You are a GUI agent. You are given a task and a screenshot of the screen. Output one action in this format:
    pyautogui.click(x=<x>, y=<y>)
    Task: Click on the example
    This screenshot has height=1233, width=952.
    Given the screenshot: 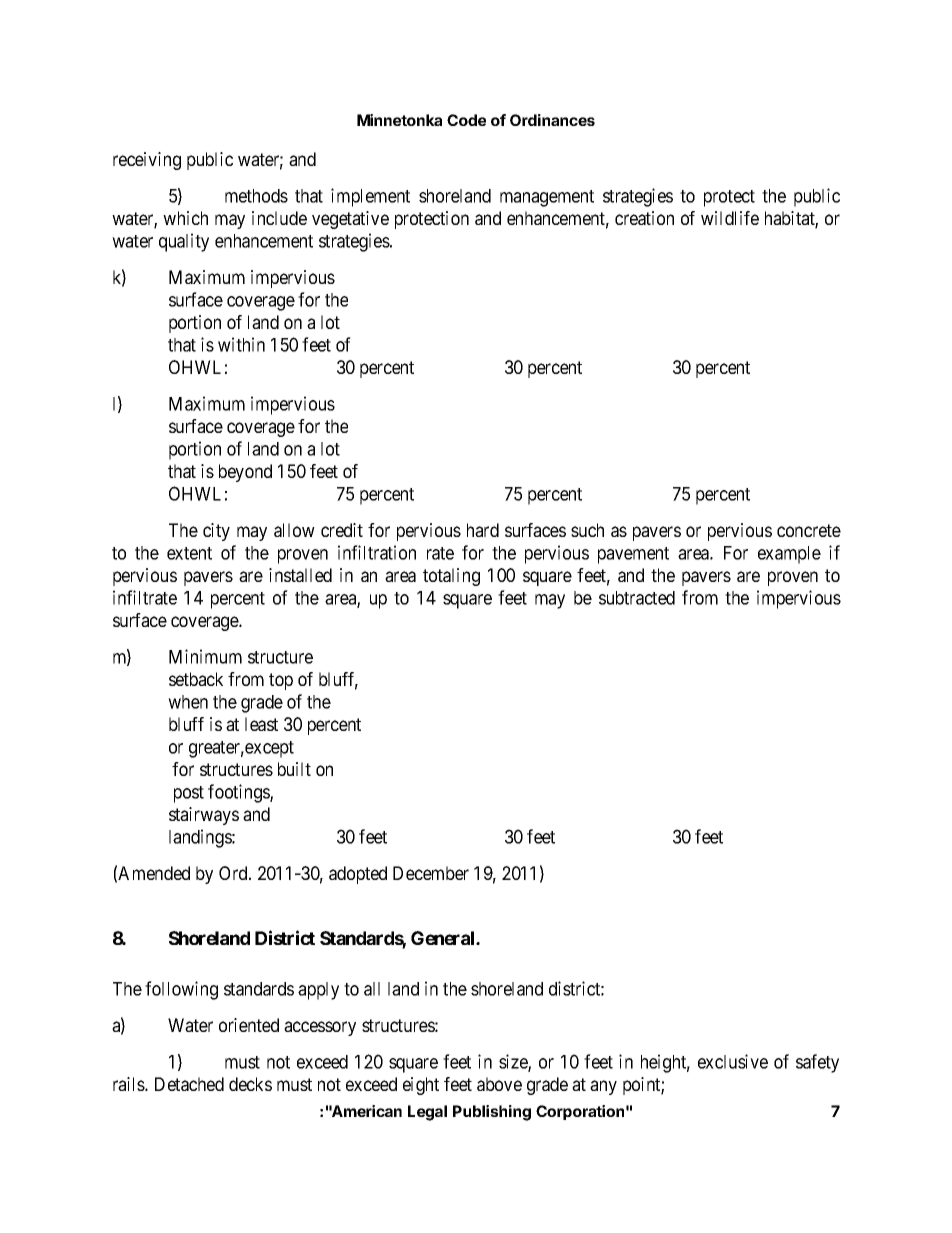 What is the action you would take?
    pyautogui.click(x=789, y=555)
